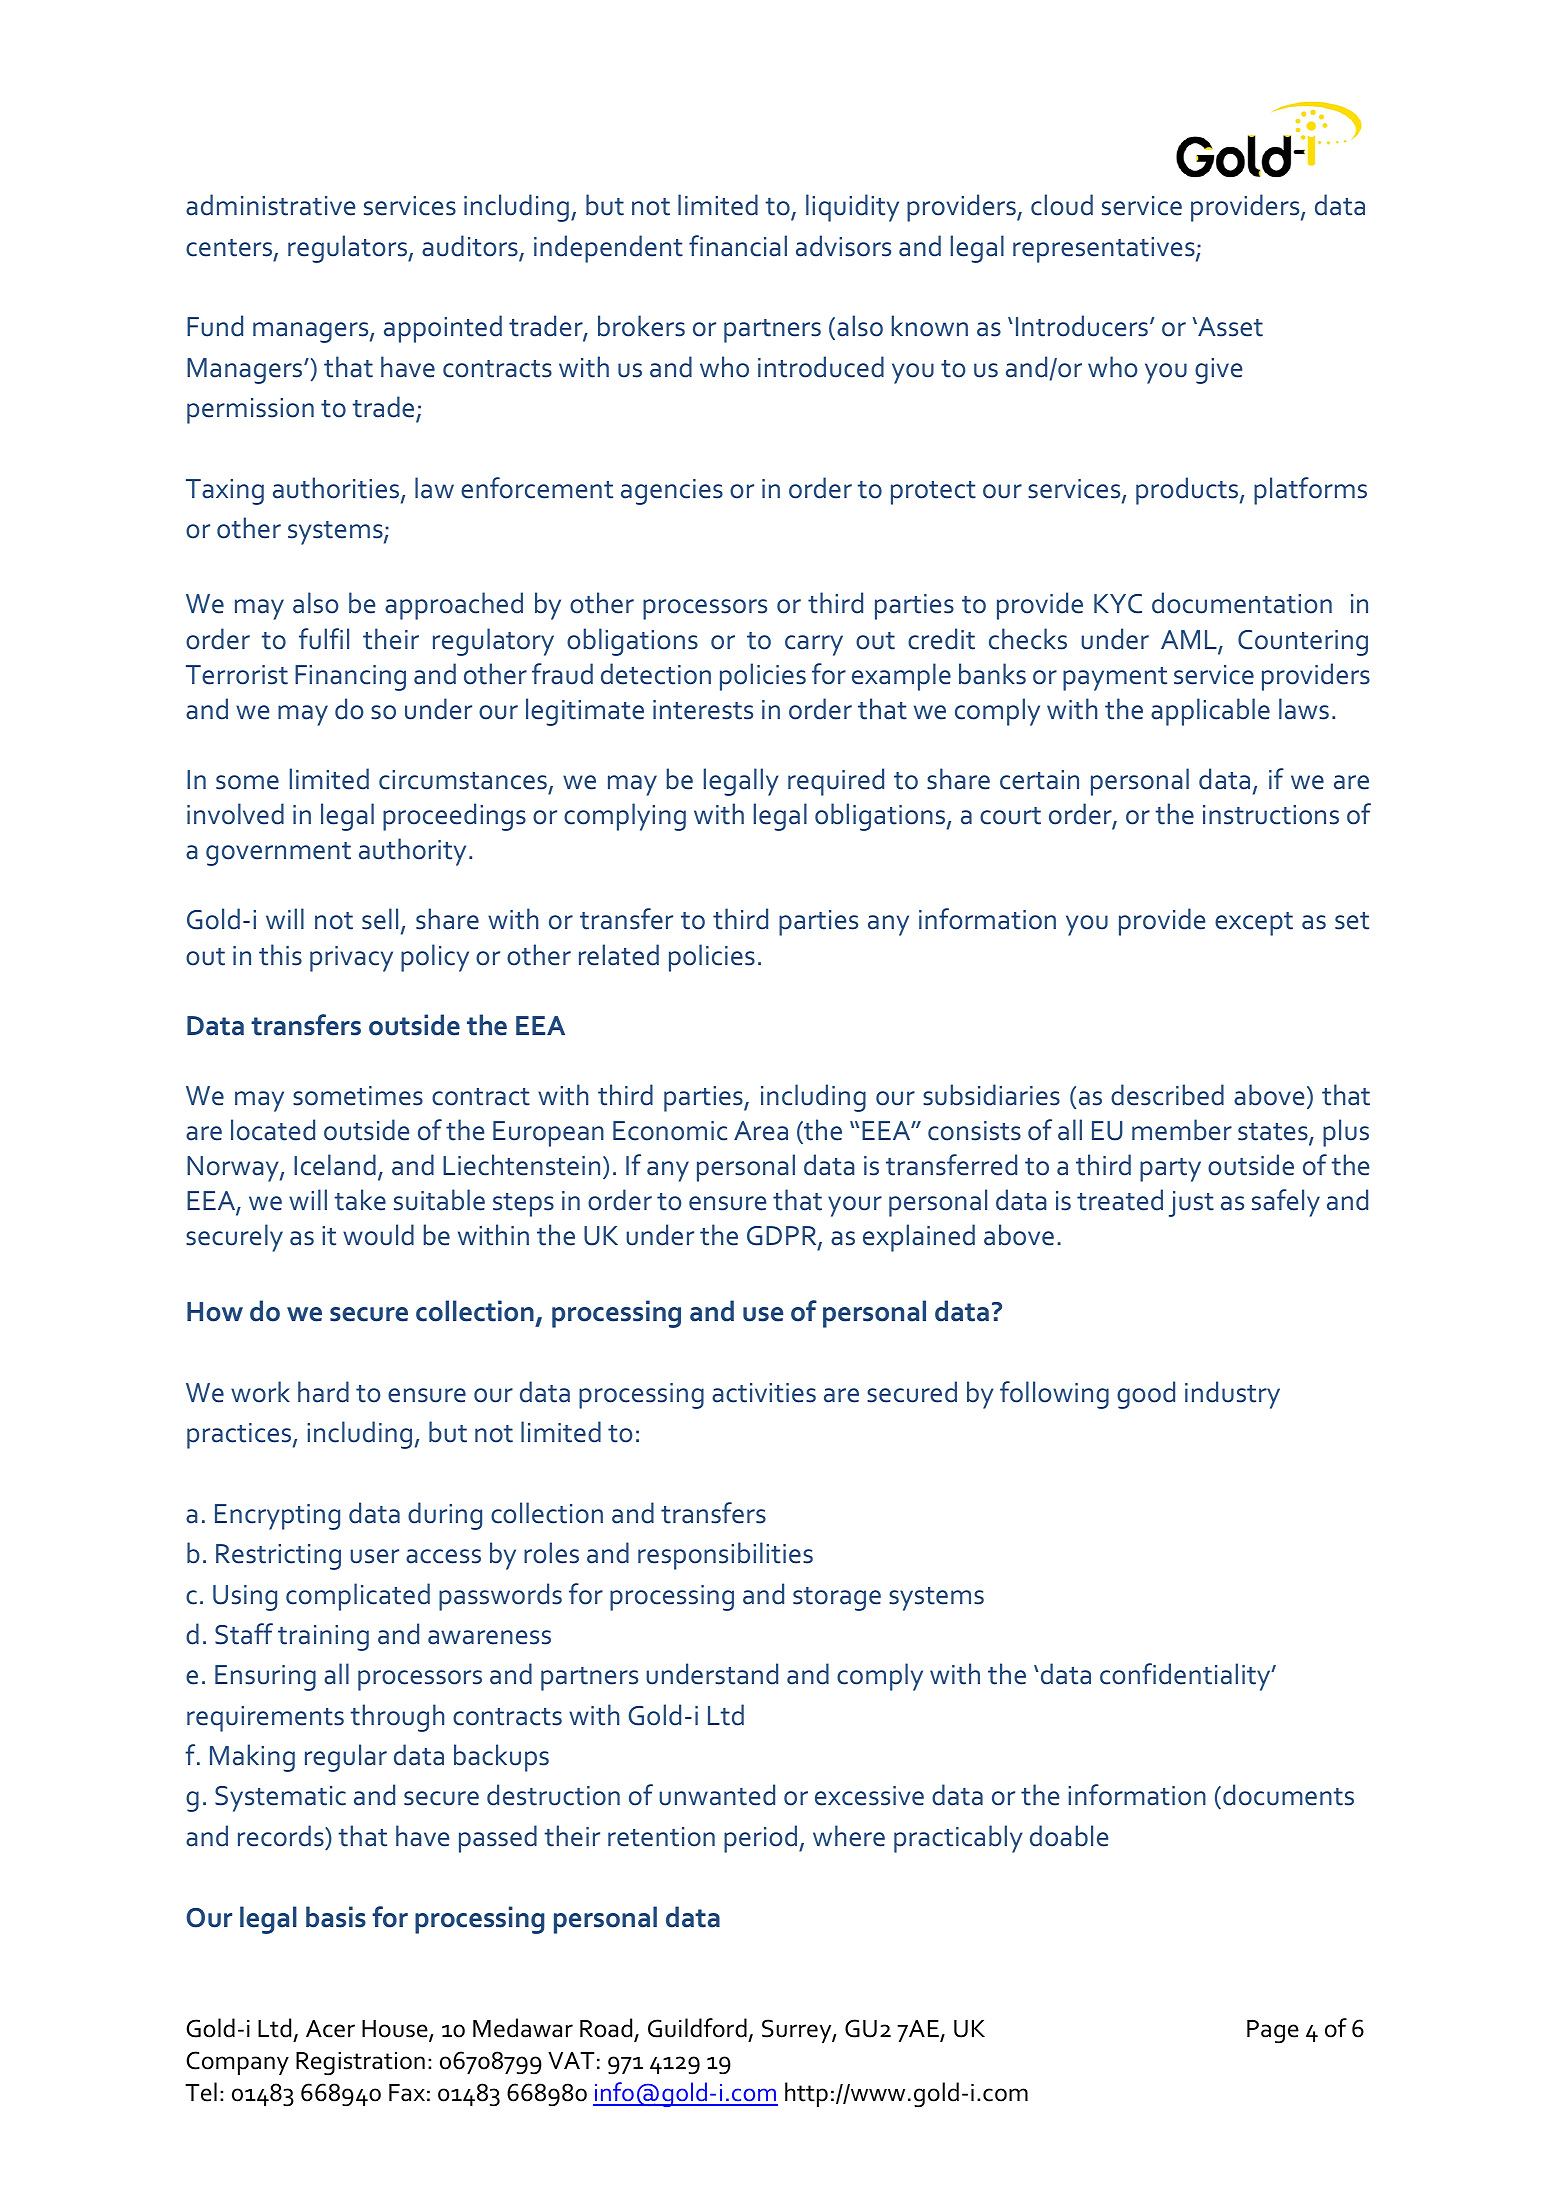 The width and height of the screenshot is (1556, 2201). What do you see at coordinates (278, 854) in the screenshot?
I see `government` at bounding box center [278, 854].
